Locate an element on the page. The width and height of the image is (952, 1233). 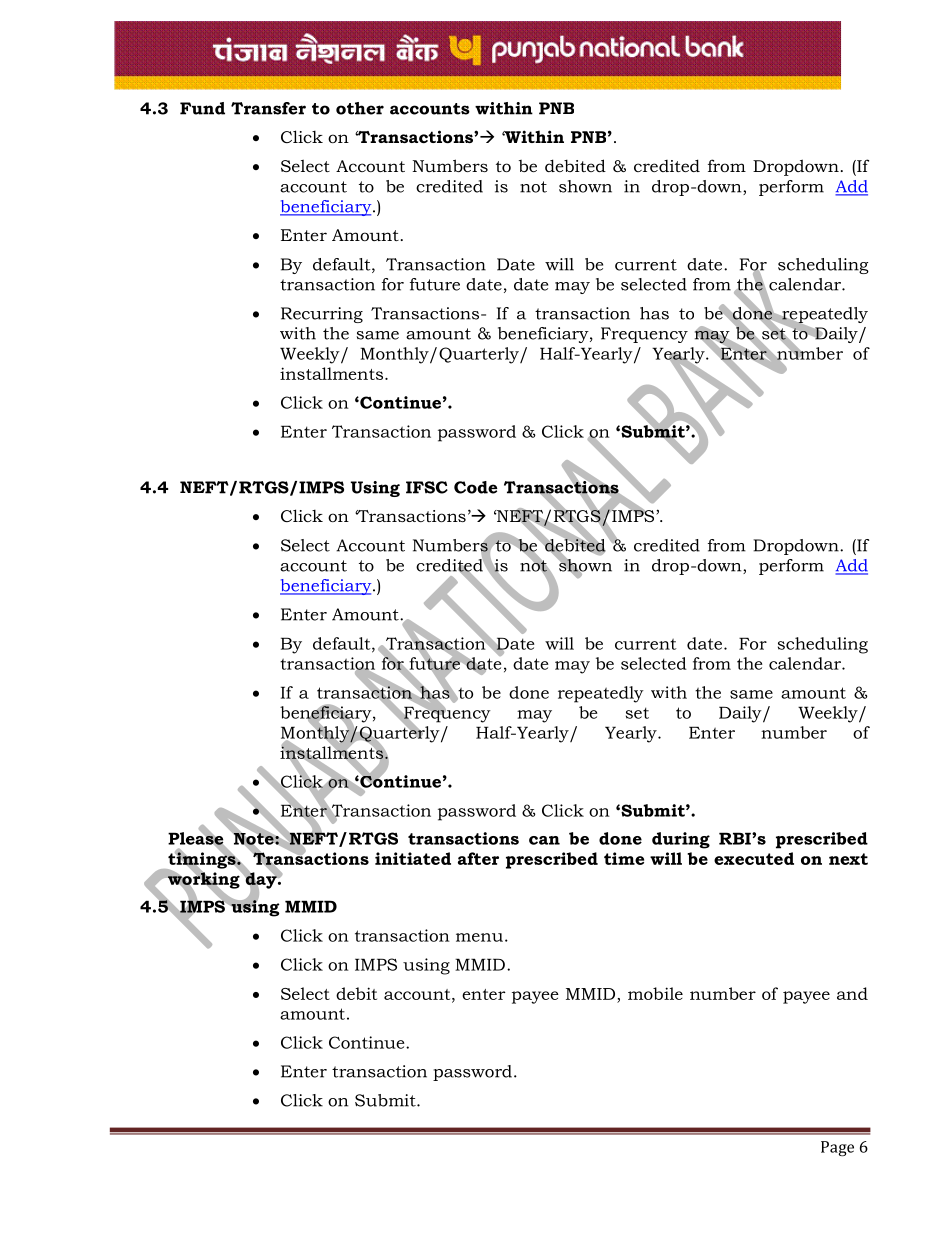
mobile is located at coordinates (655, 993).
